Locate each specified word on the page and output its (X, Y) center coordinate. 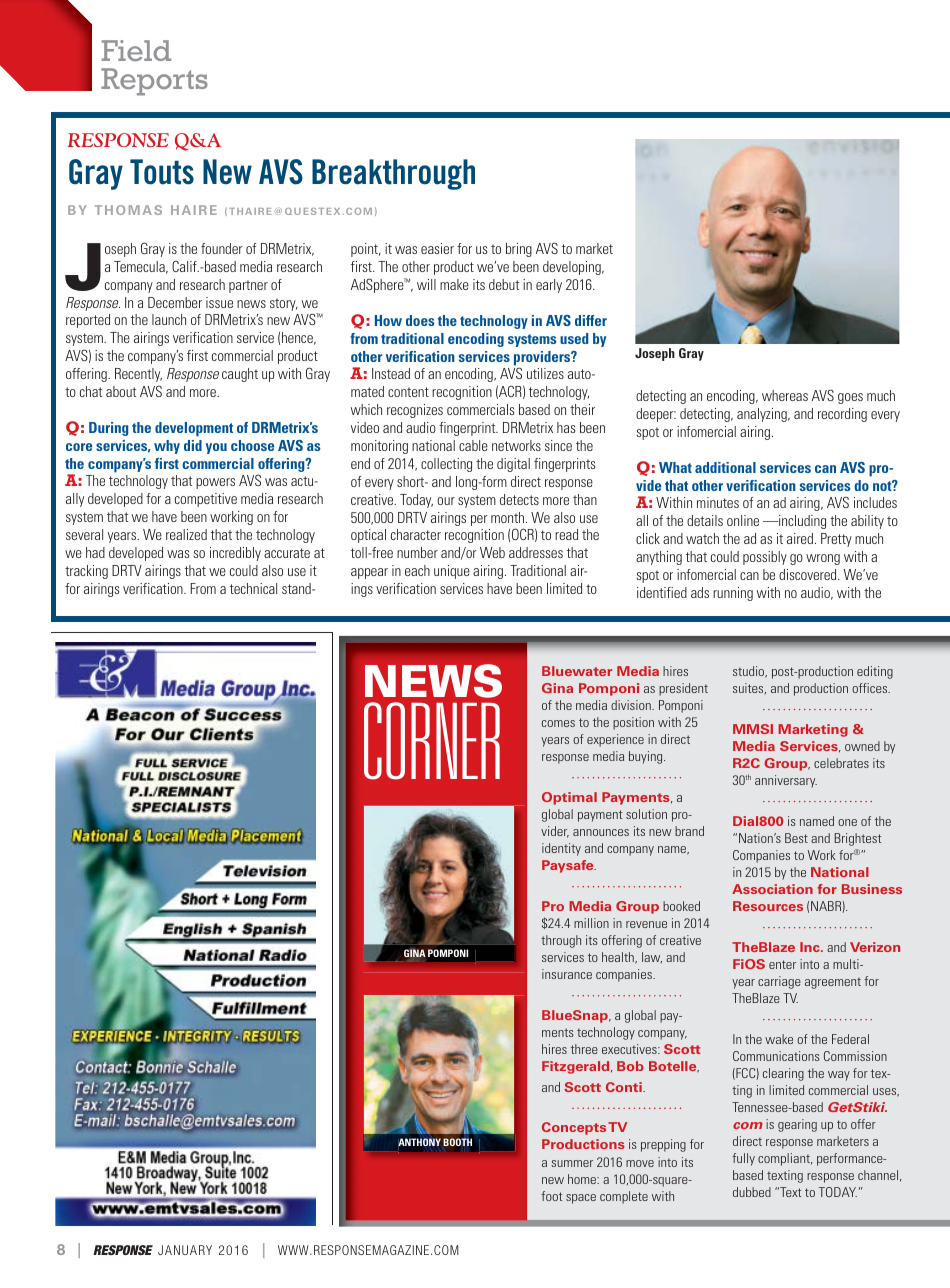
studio (750, 672)
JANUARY (185, 1250)
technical (253, 588)
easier (437, 248)
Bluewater (577, 671)
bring (519, 250)
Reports (154, 82)
